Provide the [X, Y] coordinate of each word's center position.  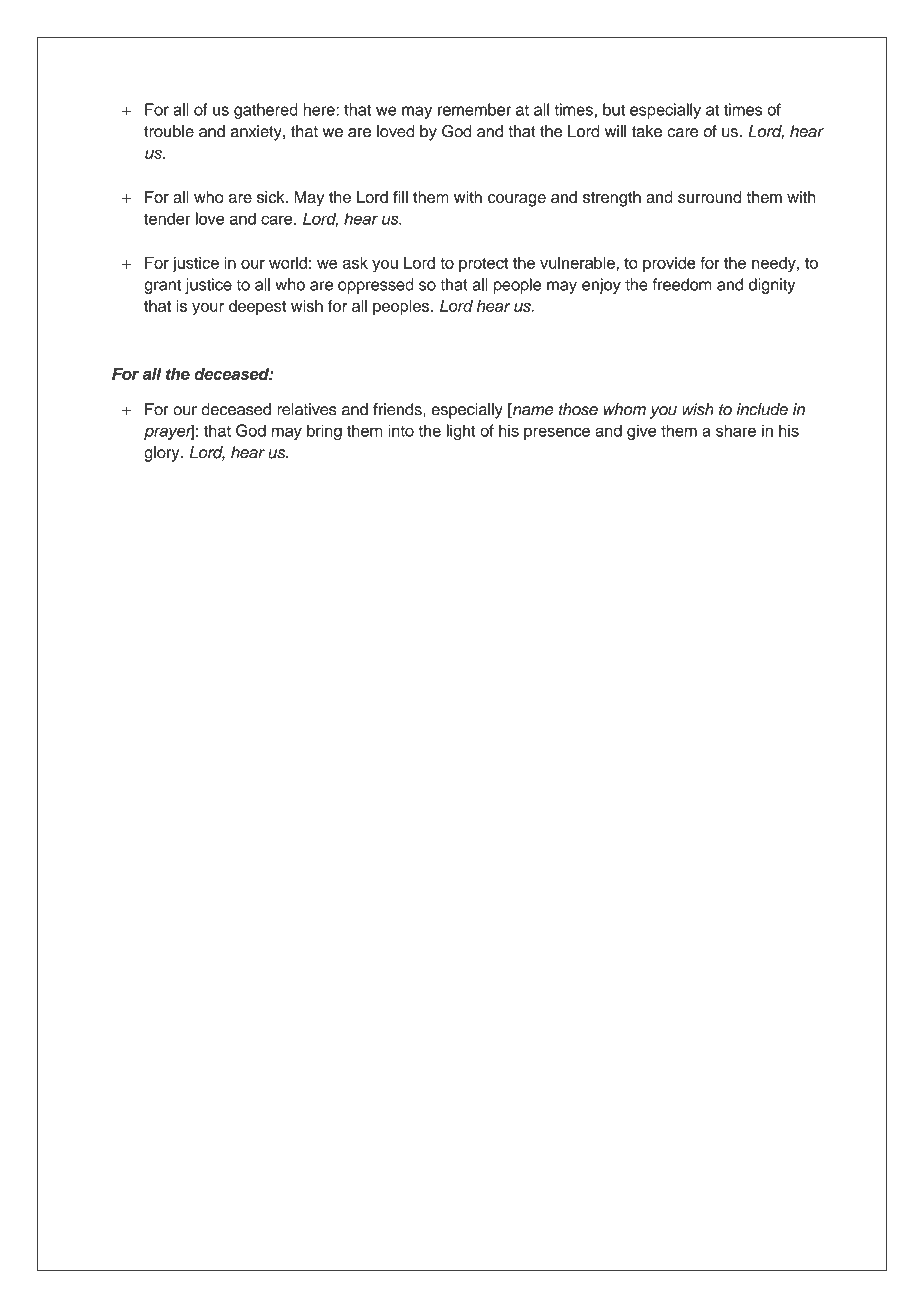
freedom [682, 284]
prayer [169, 432]
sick [272, 197]
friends [398, 409]
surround [710, 197]
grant [162, 286]
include [762, 409]
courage [517, 200]
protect [483, 265]
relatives [307, 409]
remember [474, 109]
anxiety [257, 133]
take [647, 131]
